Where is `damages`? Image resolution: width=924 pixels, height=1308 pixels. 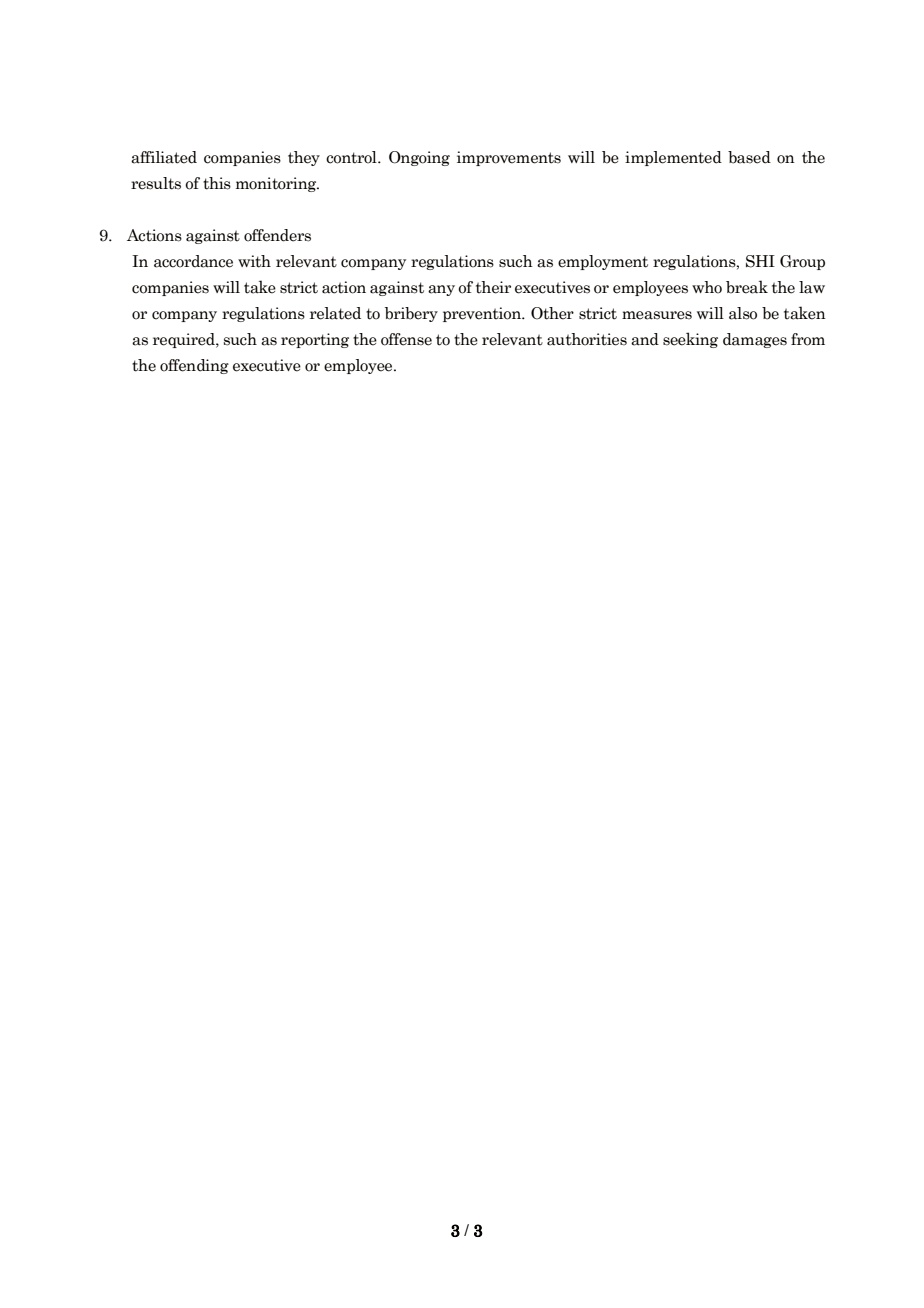 damages is located at coordinates (755, 340).
